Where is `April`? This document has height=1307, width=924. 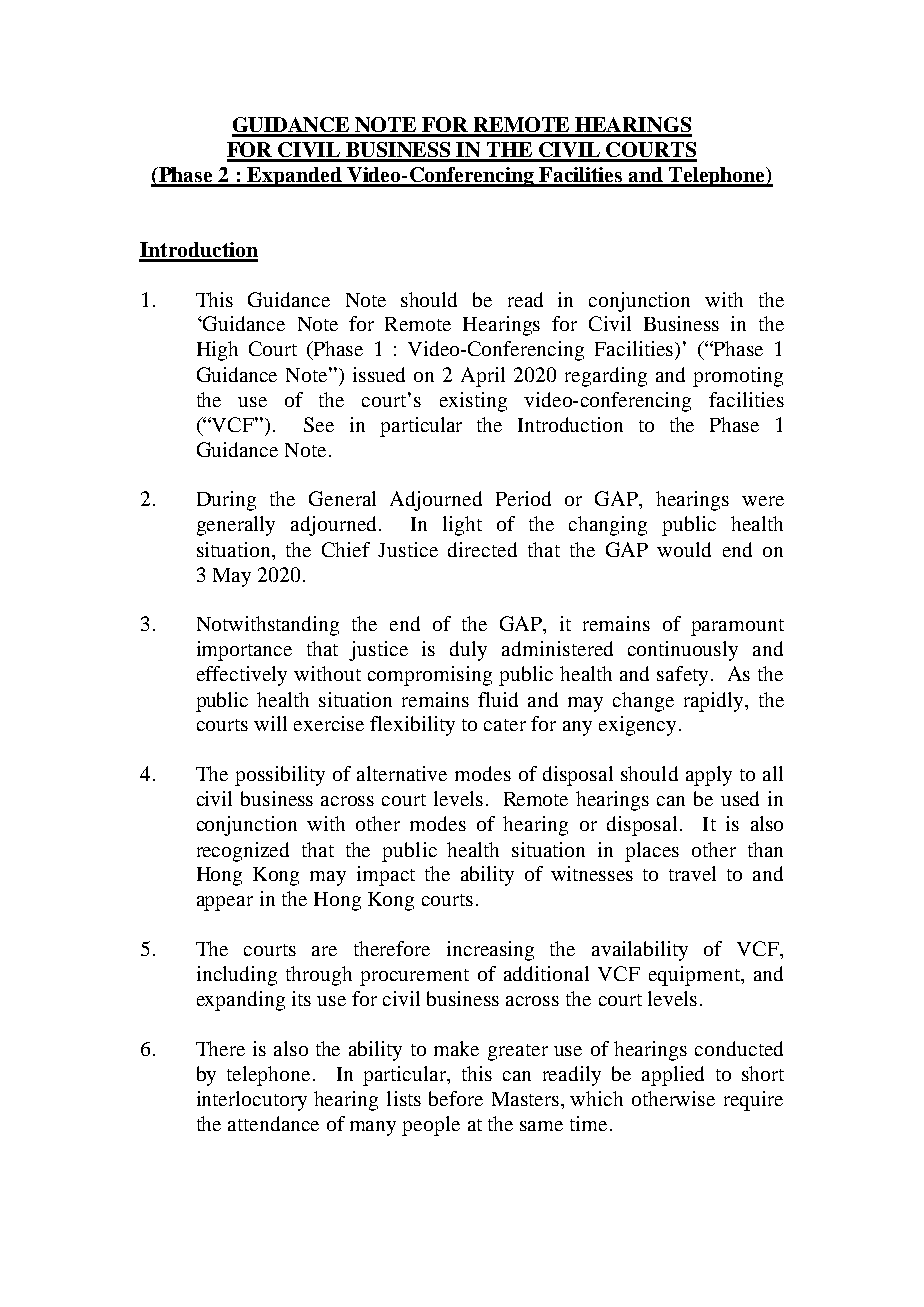
April is located at coordinates (483, 377).
